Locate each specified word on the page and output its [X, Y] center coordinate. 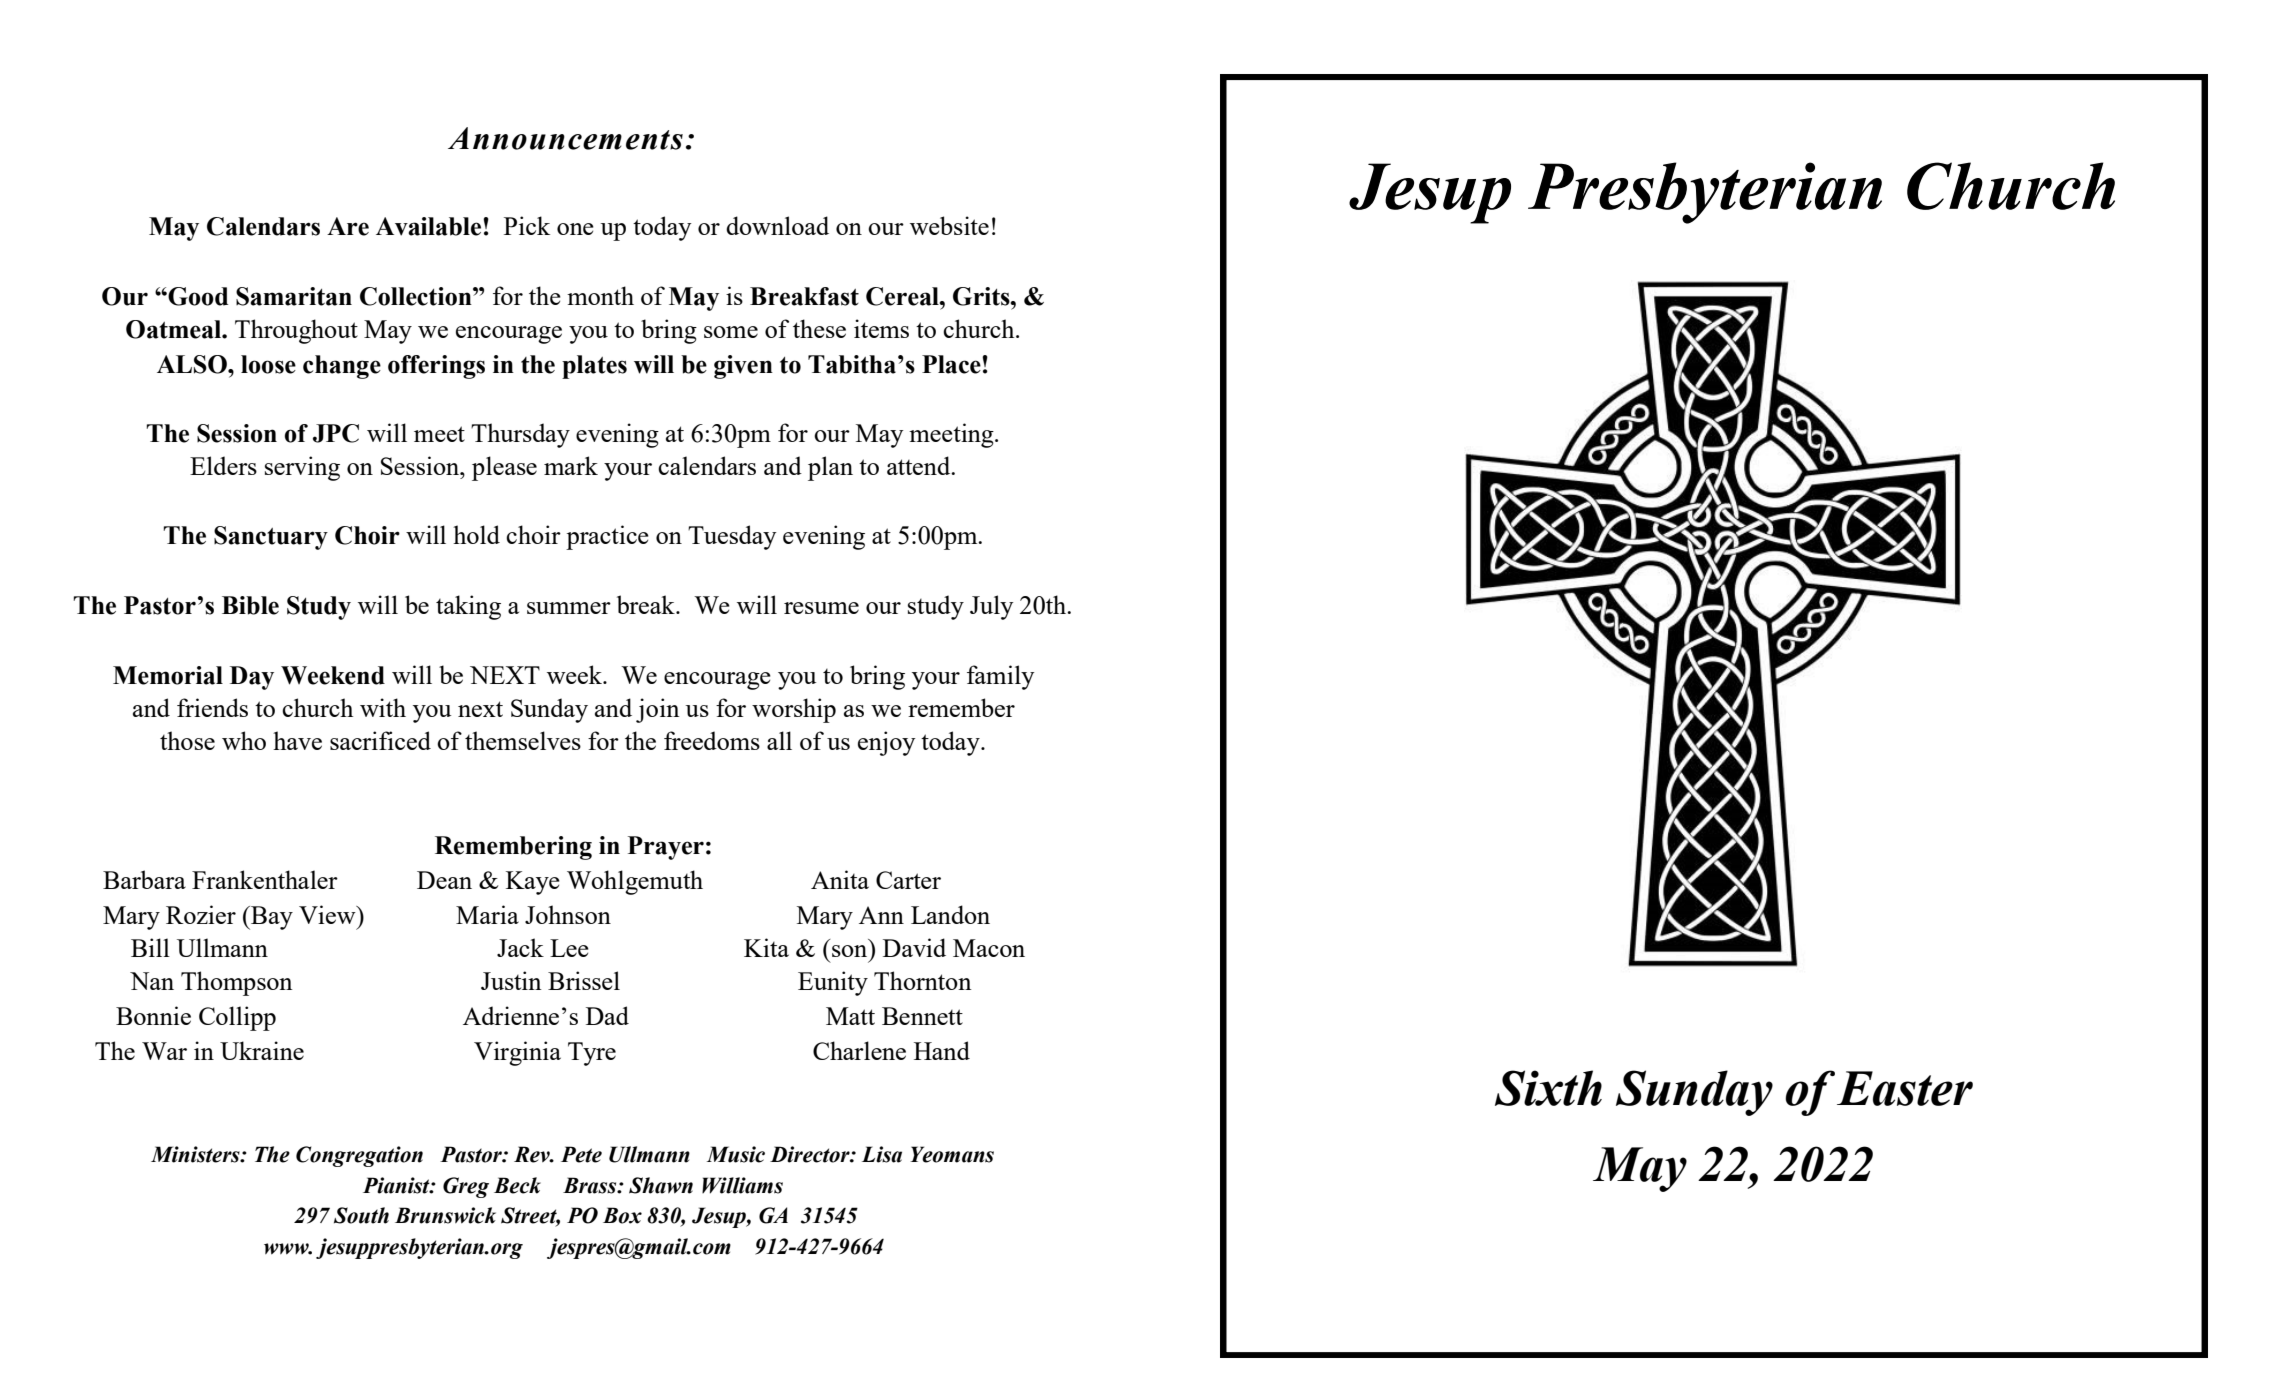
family [1001, 677]
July [992, 607]
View [328, 914]
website [949, 225]
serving [302, 468]
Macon [989, 948]
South [361, 1215]
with [383, 707]
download [777, 225]
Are [348, 226]
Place [952, 364]
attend [920, 465]
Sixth [1548, 1088]
